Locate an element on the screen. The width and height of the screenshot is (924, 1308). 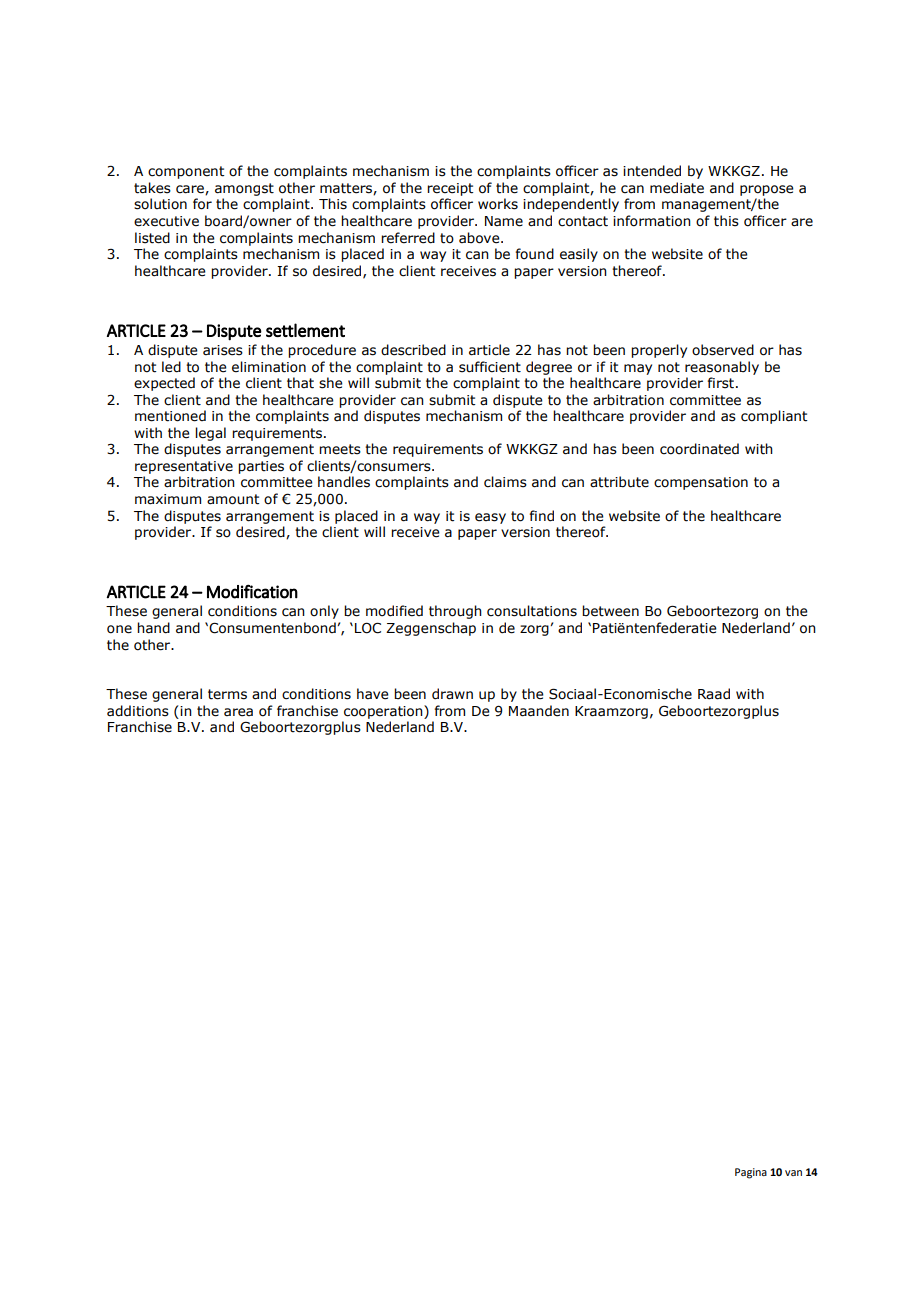
amount is located at coordinates (233, 499).
